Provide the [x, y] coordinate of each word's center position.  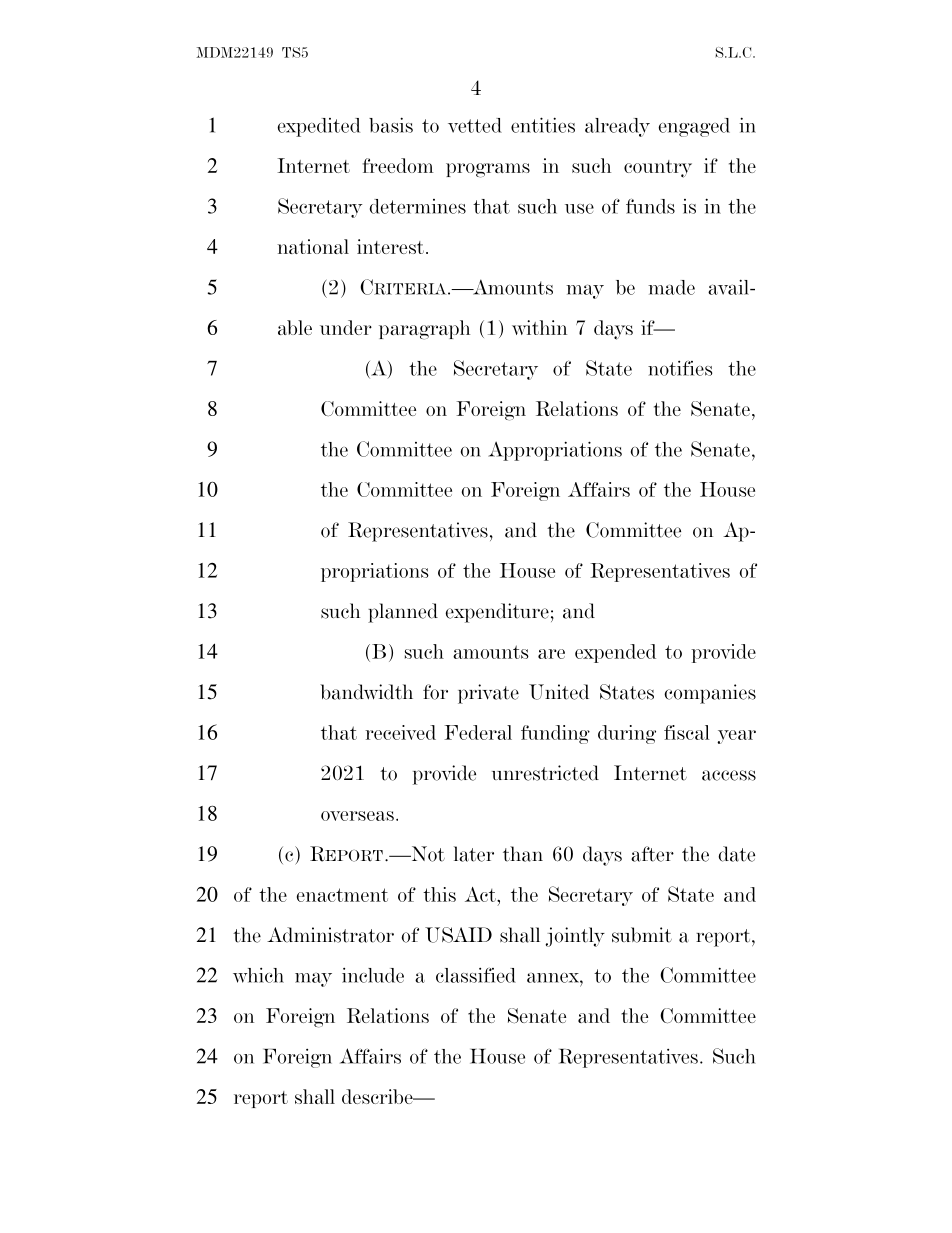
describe [378, 1096]
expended [615, 653]
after [652, 854]
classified [476, 975]
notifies [680, 368]
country [658, 169]
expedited [319, 127]
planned [403, 613]
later [474, 854]
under [346, 327]
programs [488, 170]
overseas [357, 816]
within [539, 327]
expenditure [497, 613]
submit [642, 935]
